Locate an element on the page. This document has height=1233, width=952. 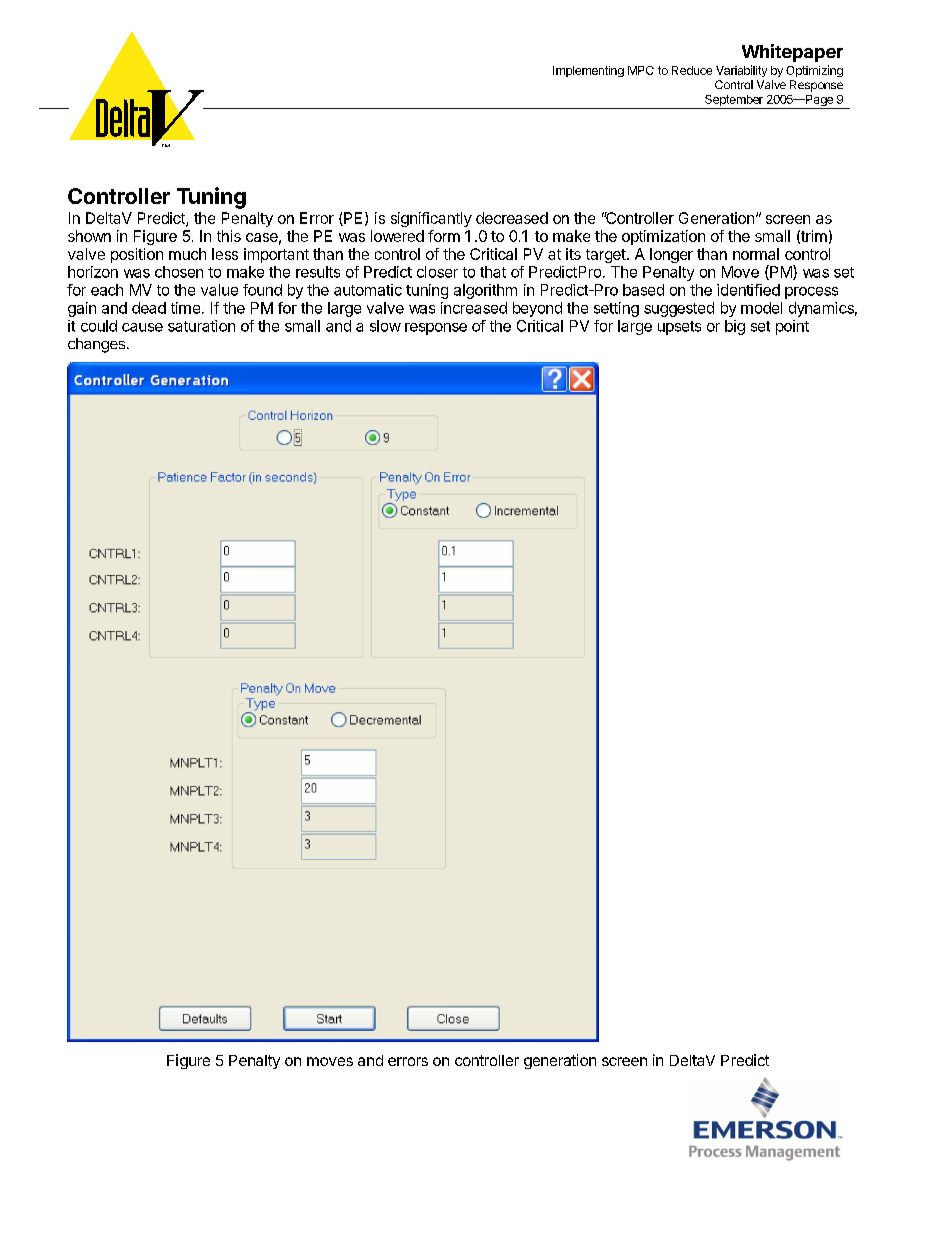
this is located at coordinates (229, 236).
